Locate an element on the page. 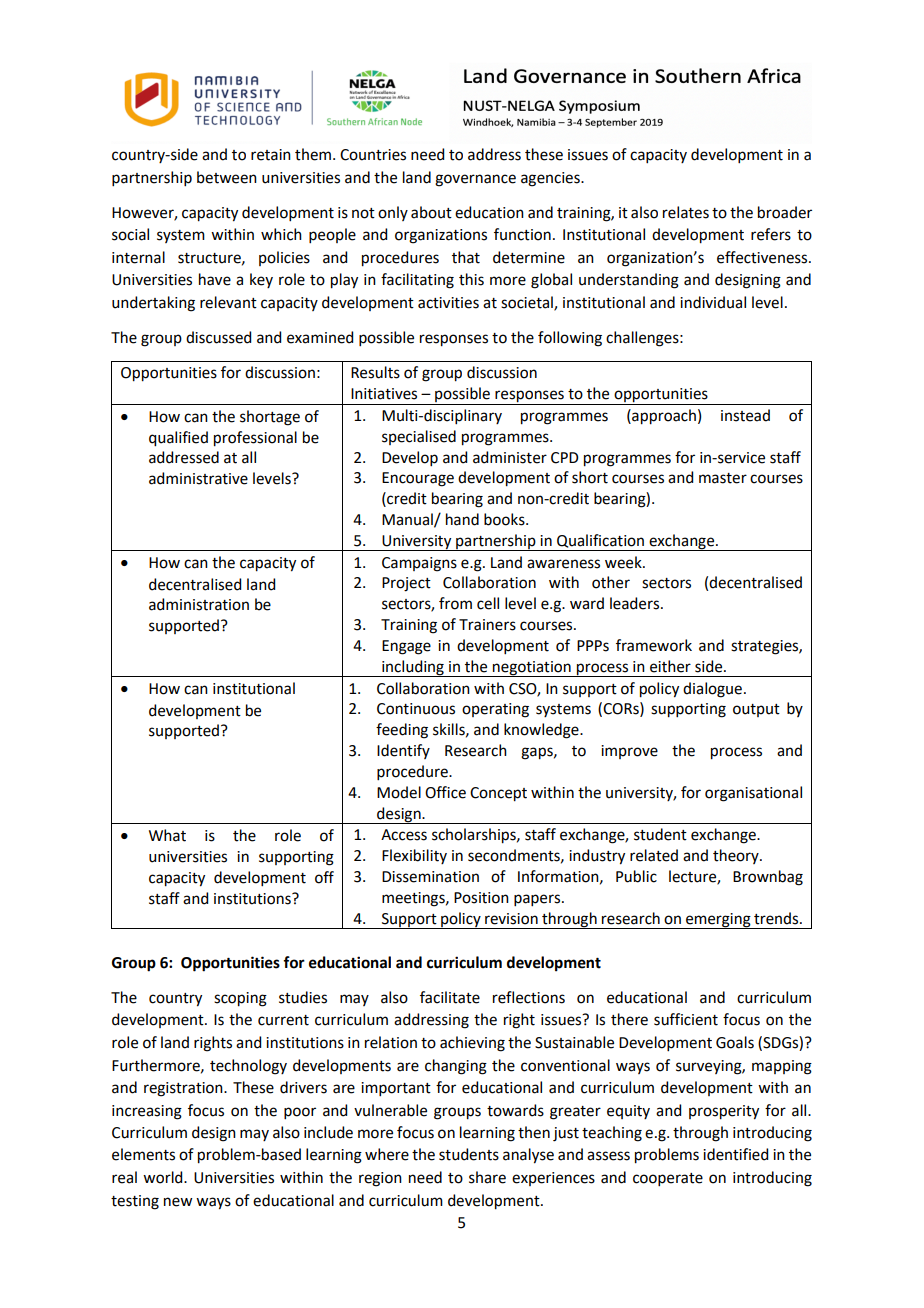 The width and height of the image is (924, 1308). governance is located at coordinates (475, 180).
